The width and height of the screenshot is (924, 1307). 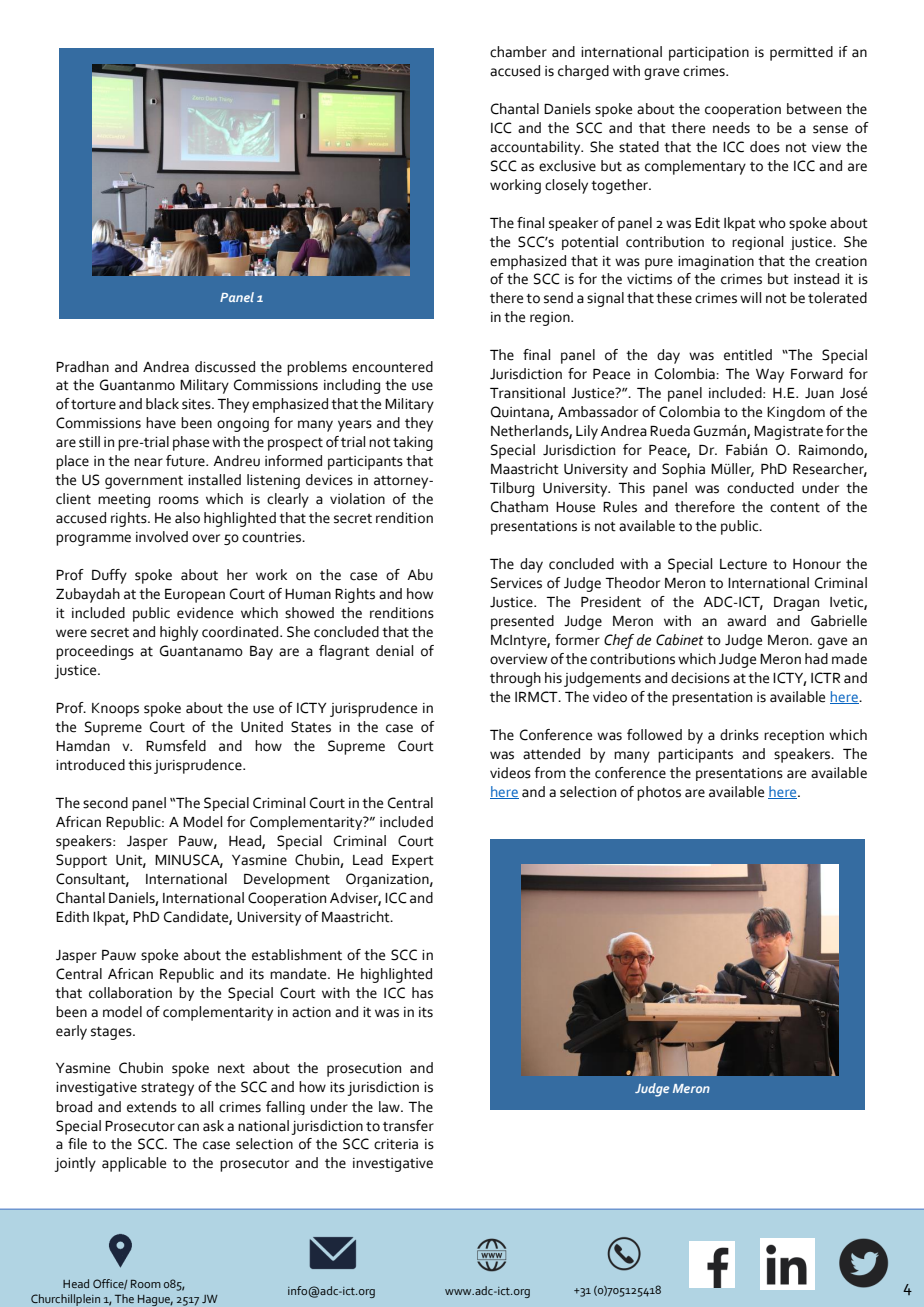 I want to click on award, so click(x=746, y=621).
